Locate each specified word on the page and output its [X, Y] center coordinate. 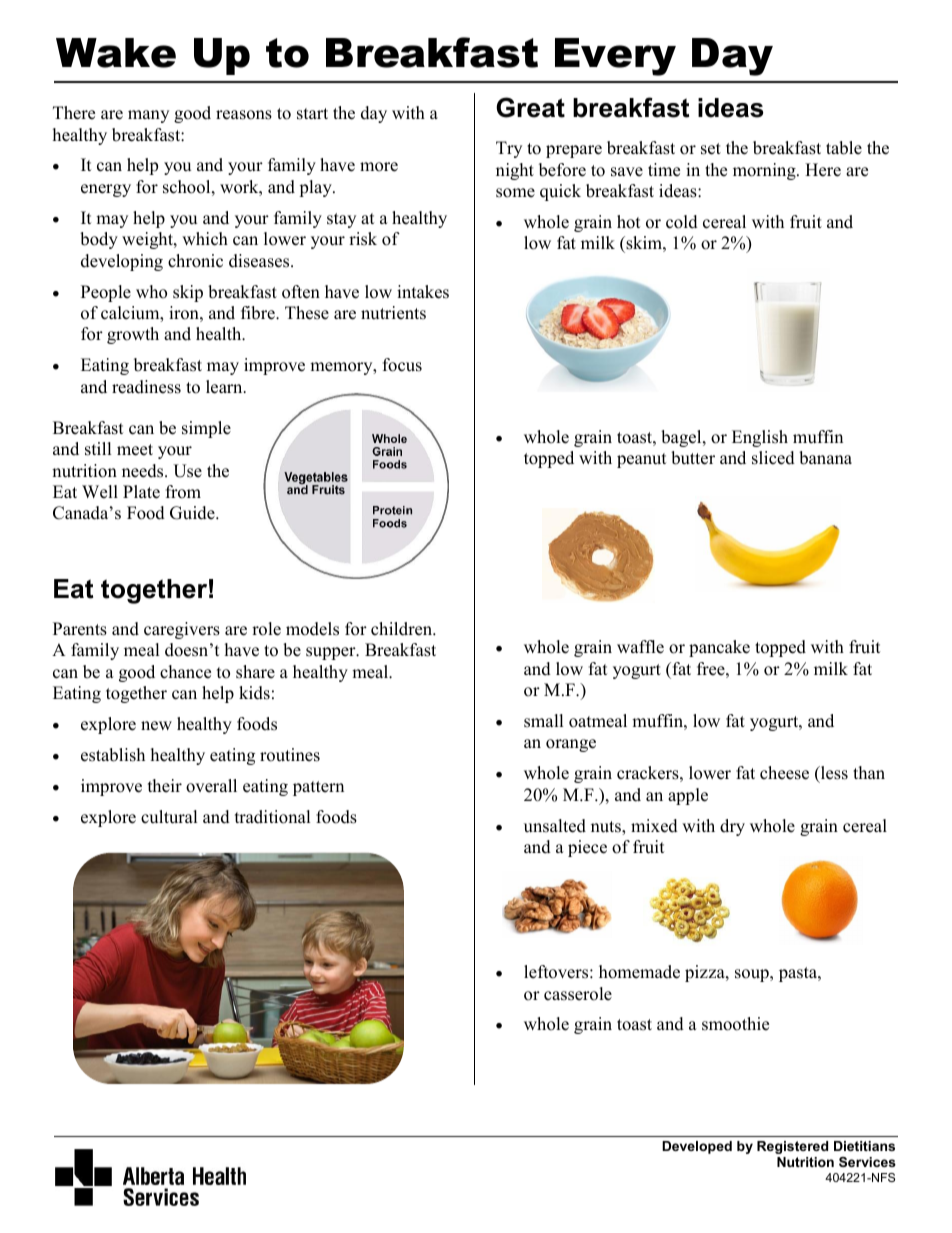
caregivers [182, 630]
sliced [773, 458]
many [148, 116]
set [711, 149]
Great [530, 107]
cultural [169, 817]
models [312, 629]
